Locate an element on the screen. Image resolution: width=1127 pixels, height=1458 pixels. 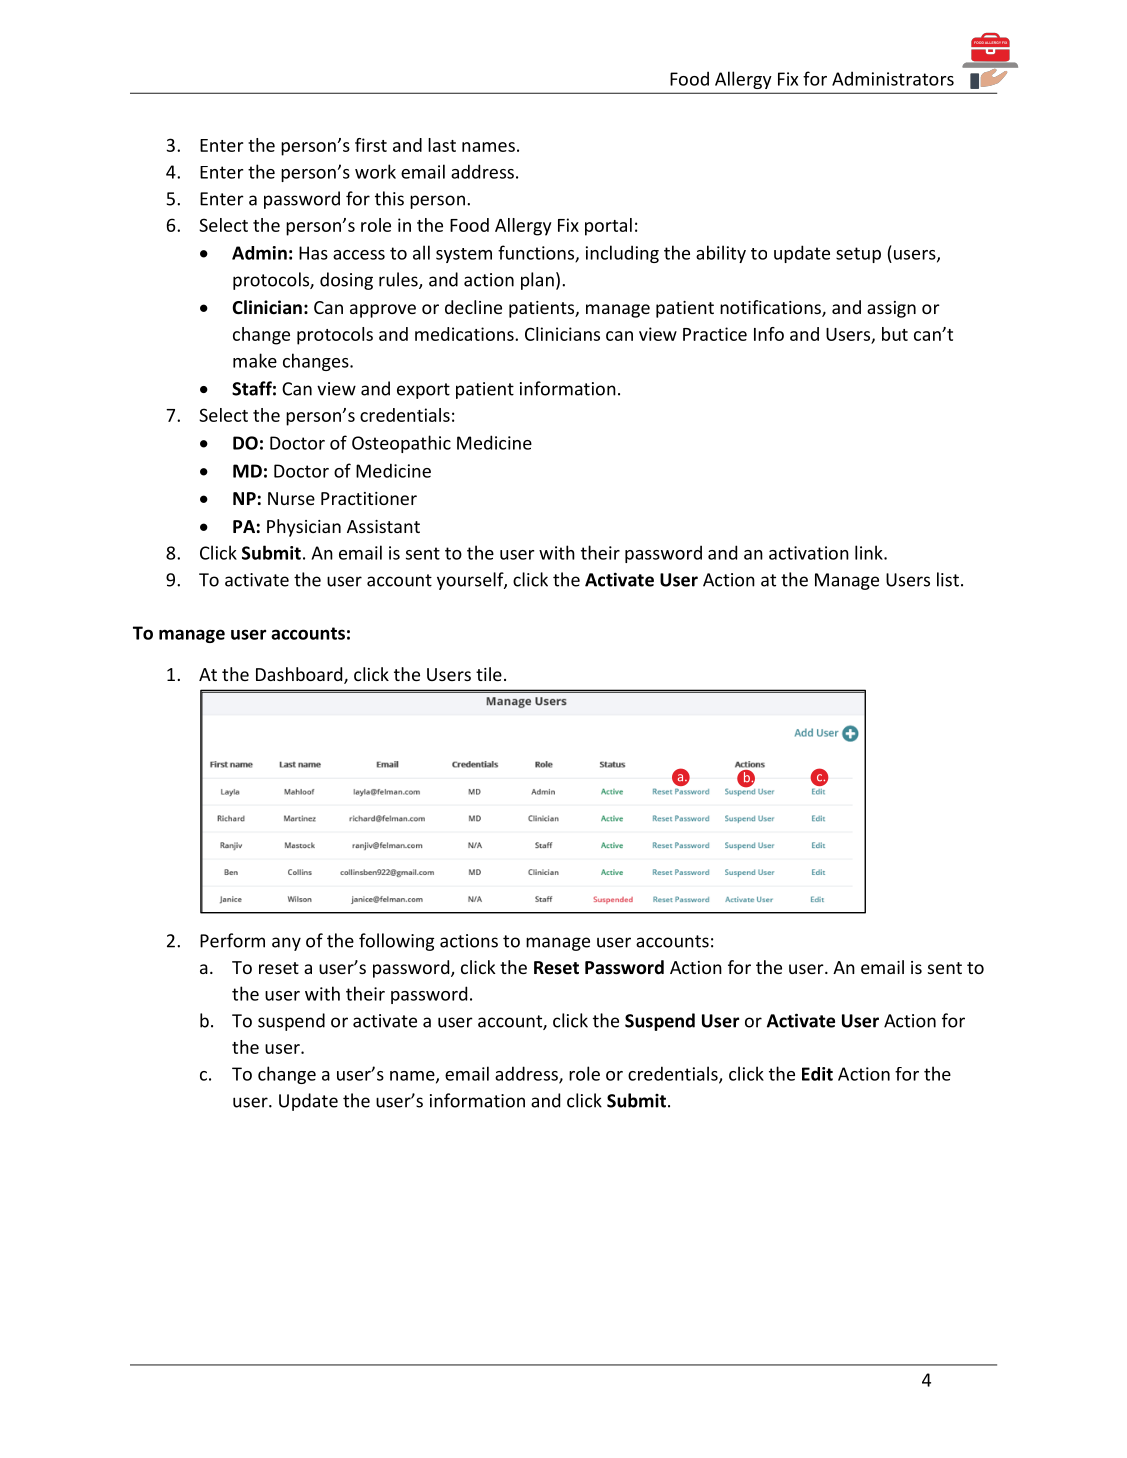
link is located at coordinates (870, 552).
